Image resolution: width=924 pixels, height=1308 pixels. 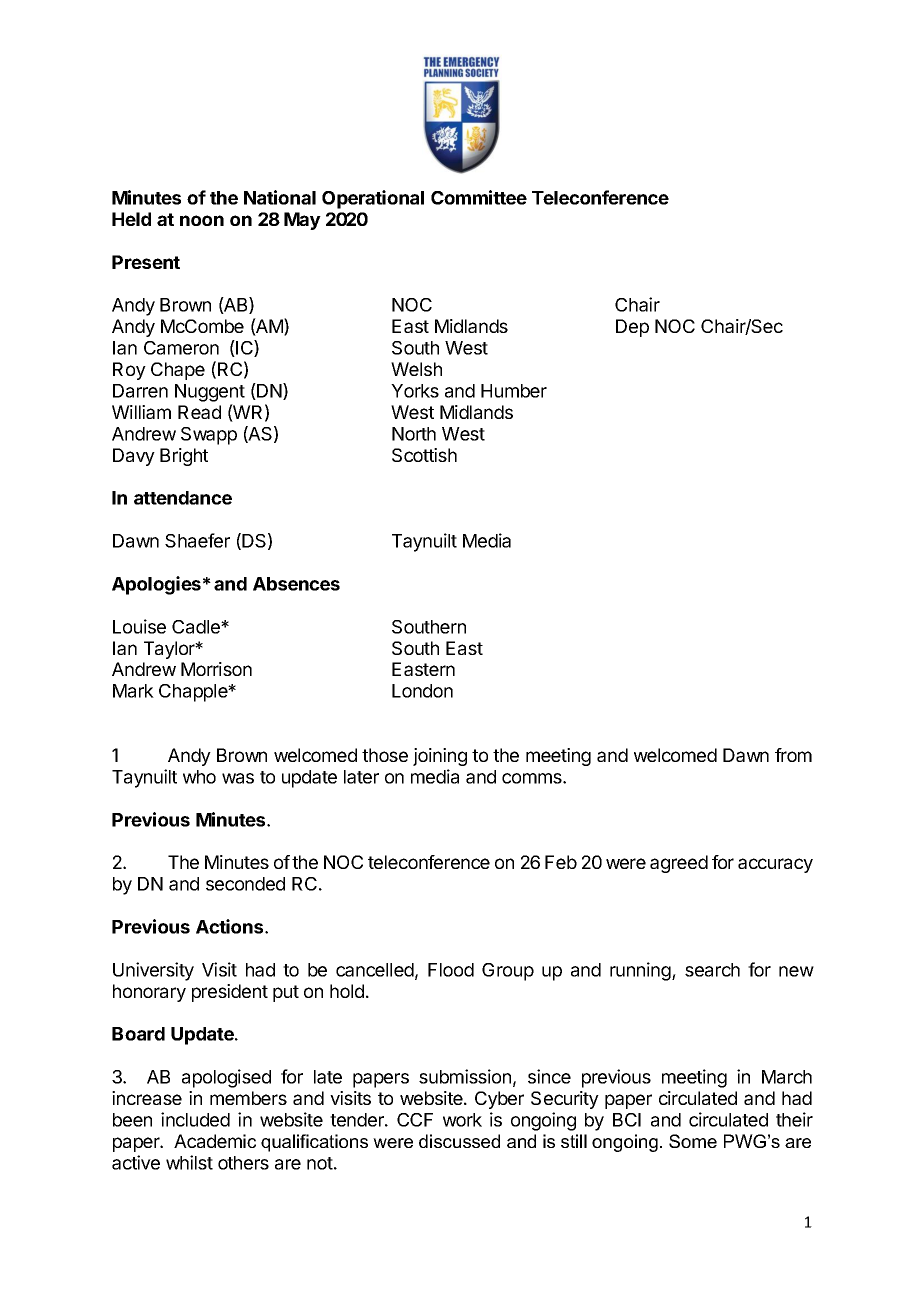 What do you see at coordinates (415, 391) in the page?
I see `Yorks` at bounding box center [415, 391].
